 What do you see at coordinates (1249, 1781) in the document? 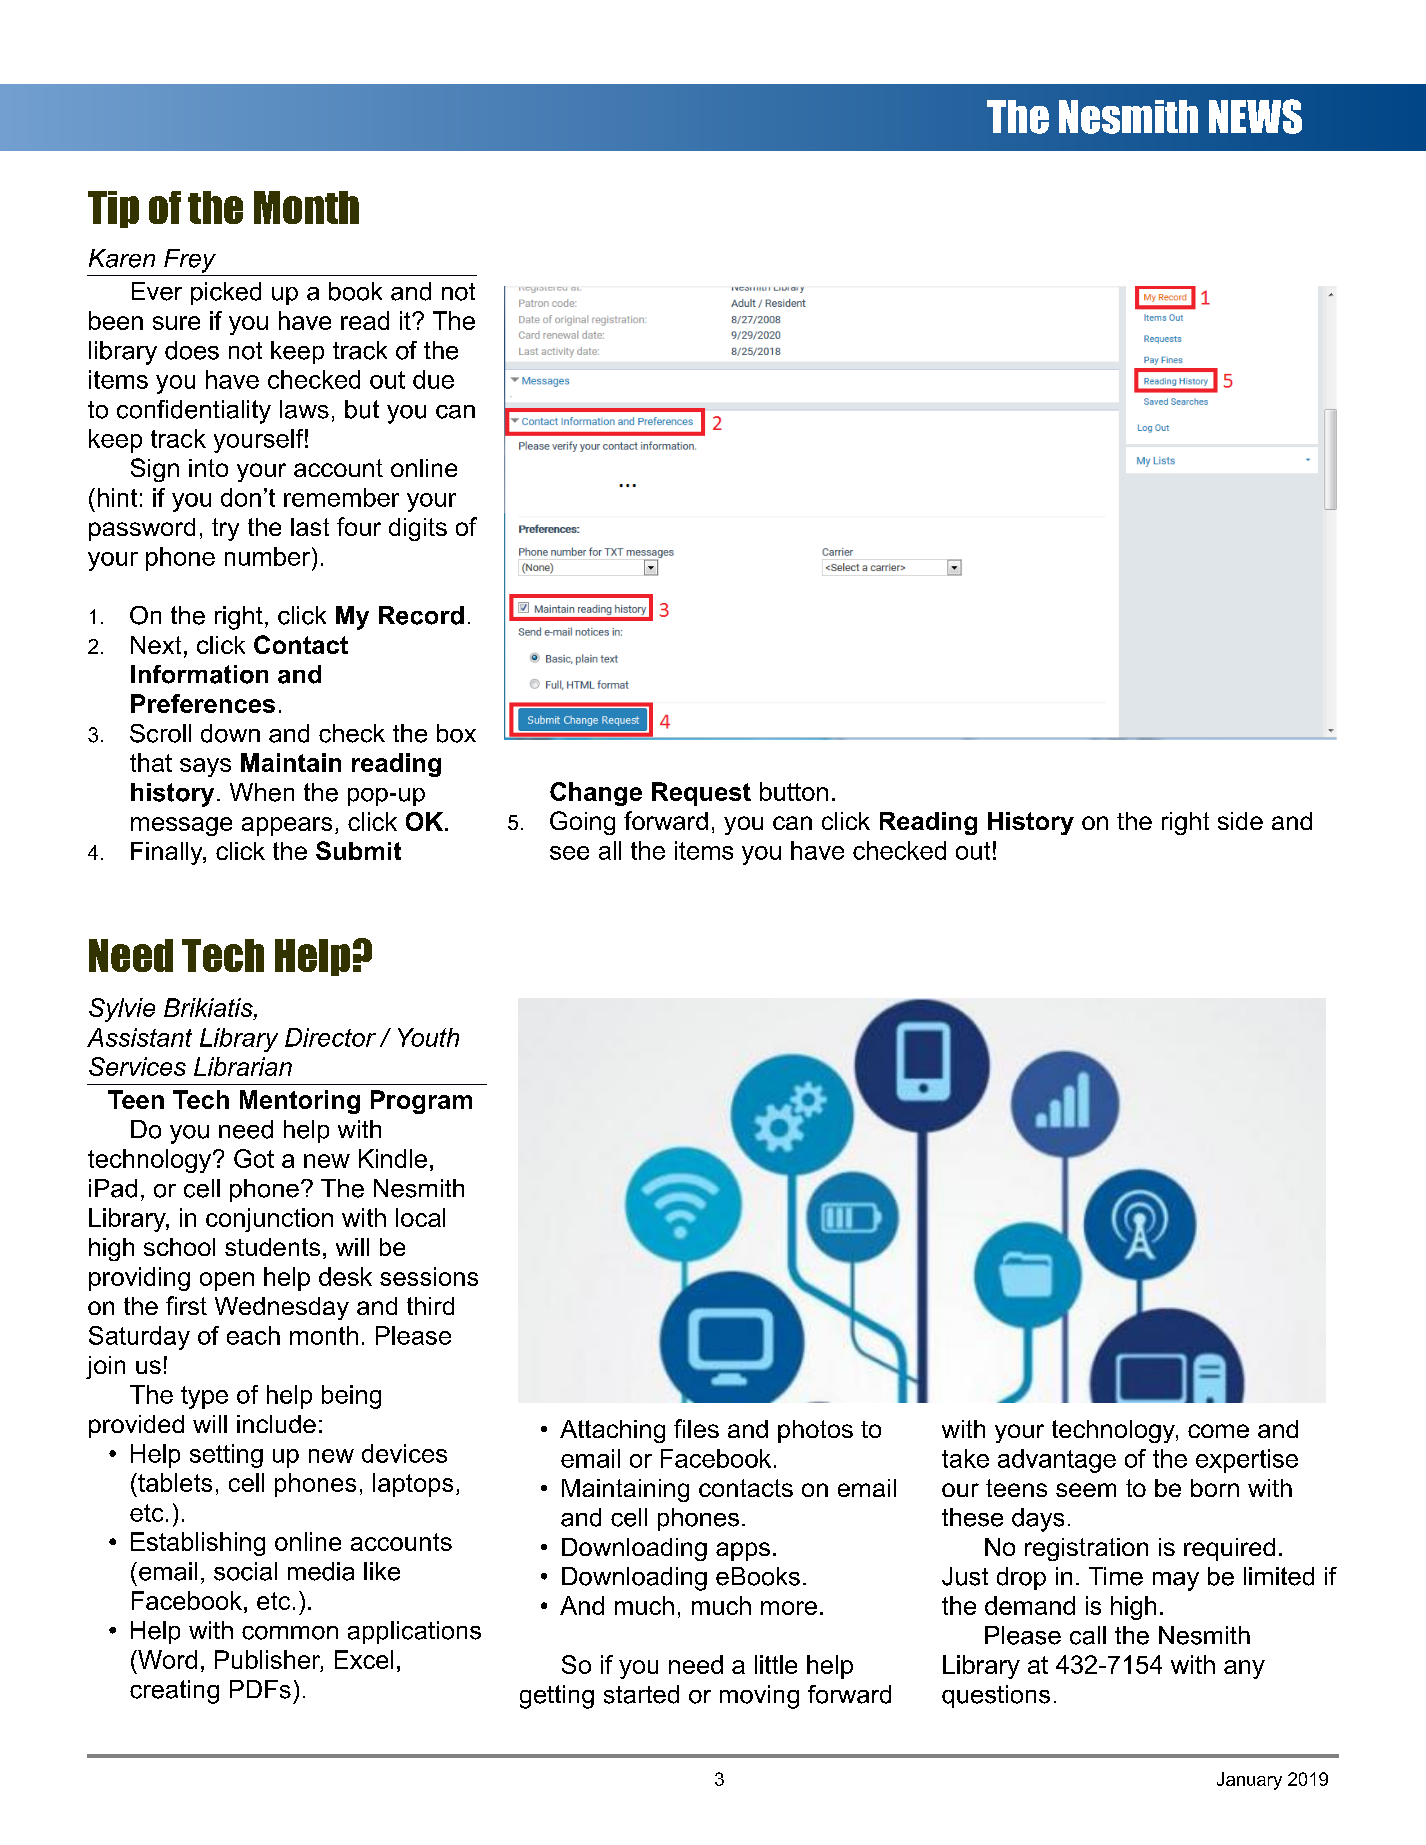
I see `January` at bounding box center [1249, 1781].
